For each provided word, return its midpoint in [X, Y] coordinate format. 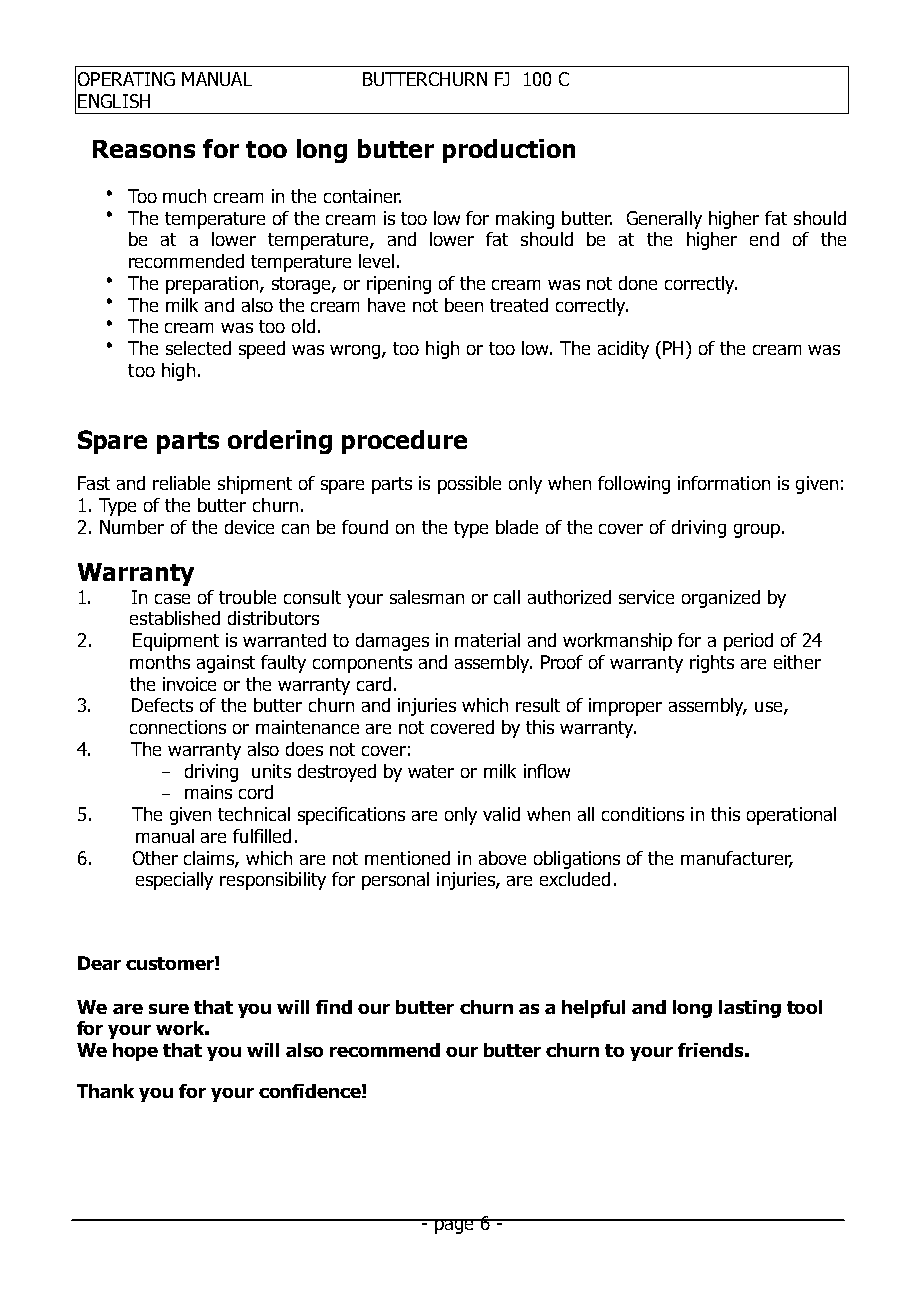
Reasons [144, 149]
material [487, 640]
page [454, 1226]
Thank [105, 1091]
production [509, 151]
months [160, 662]
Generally [664, 220]
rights [712, 664]
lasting [750, 1009]
